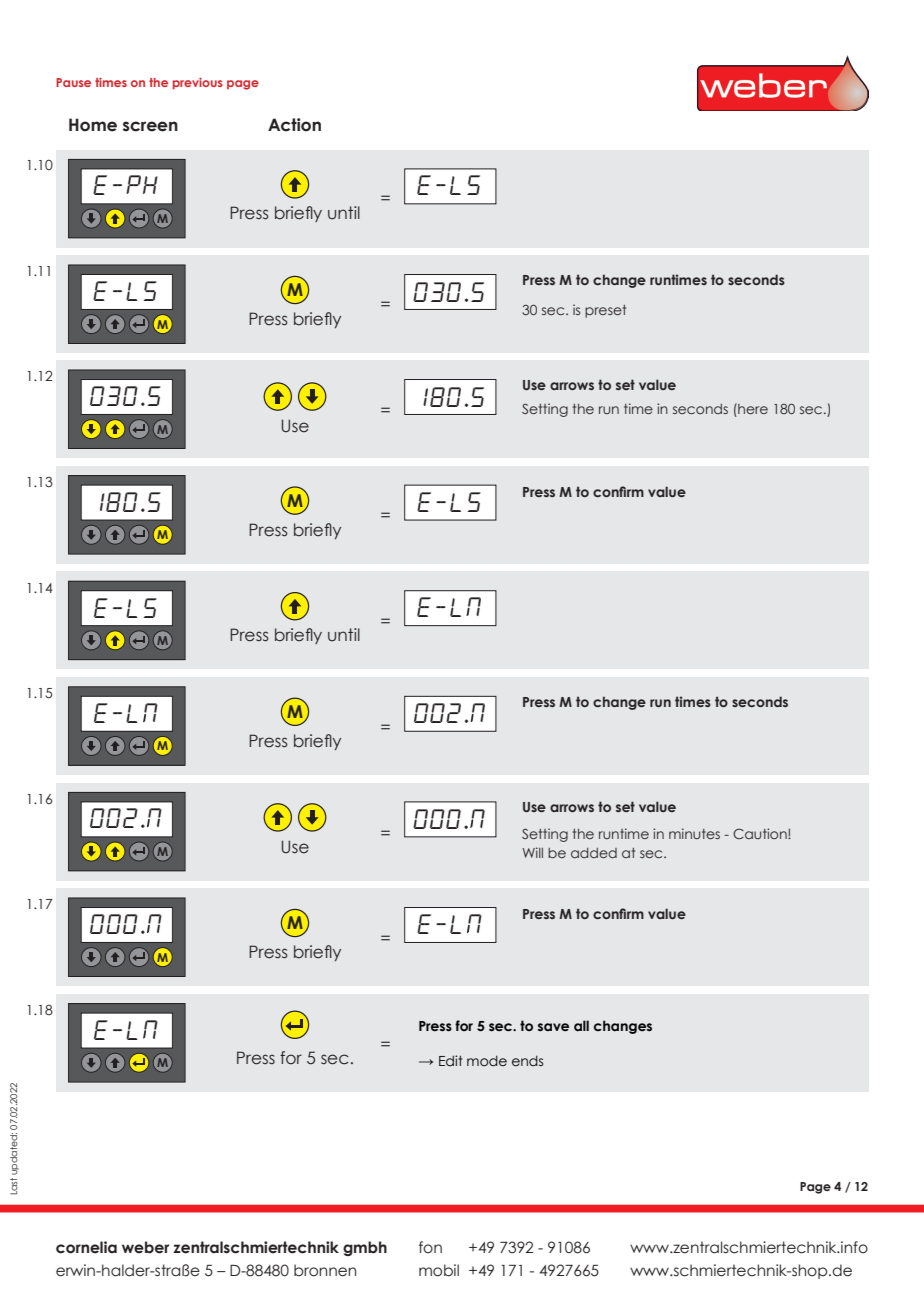  I want to click on added, so click(594, 853).
